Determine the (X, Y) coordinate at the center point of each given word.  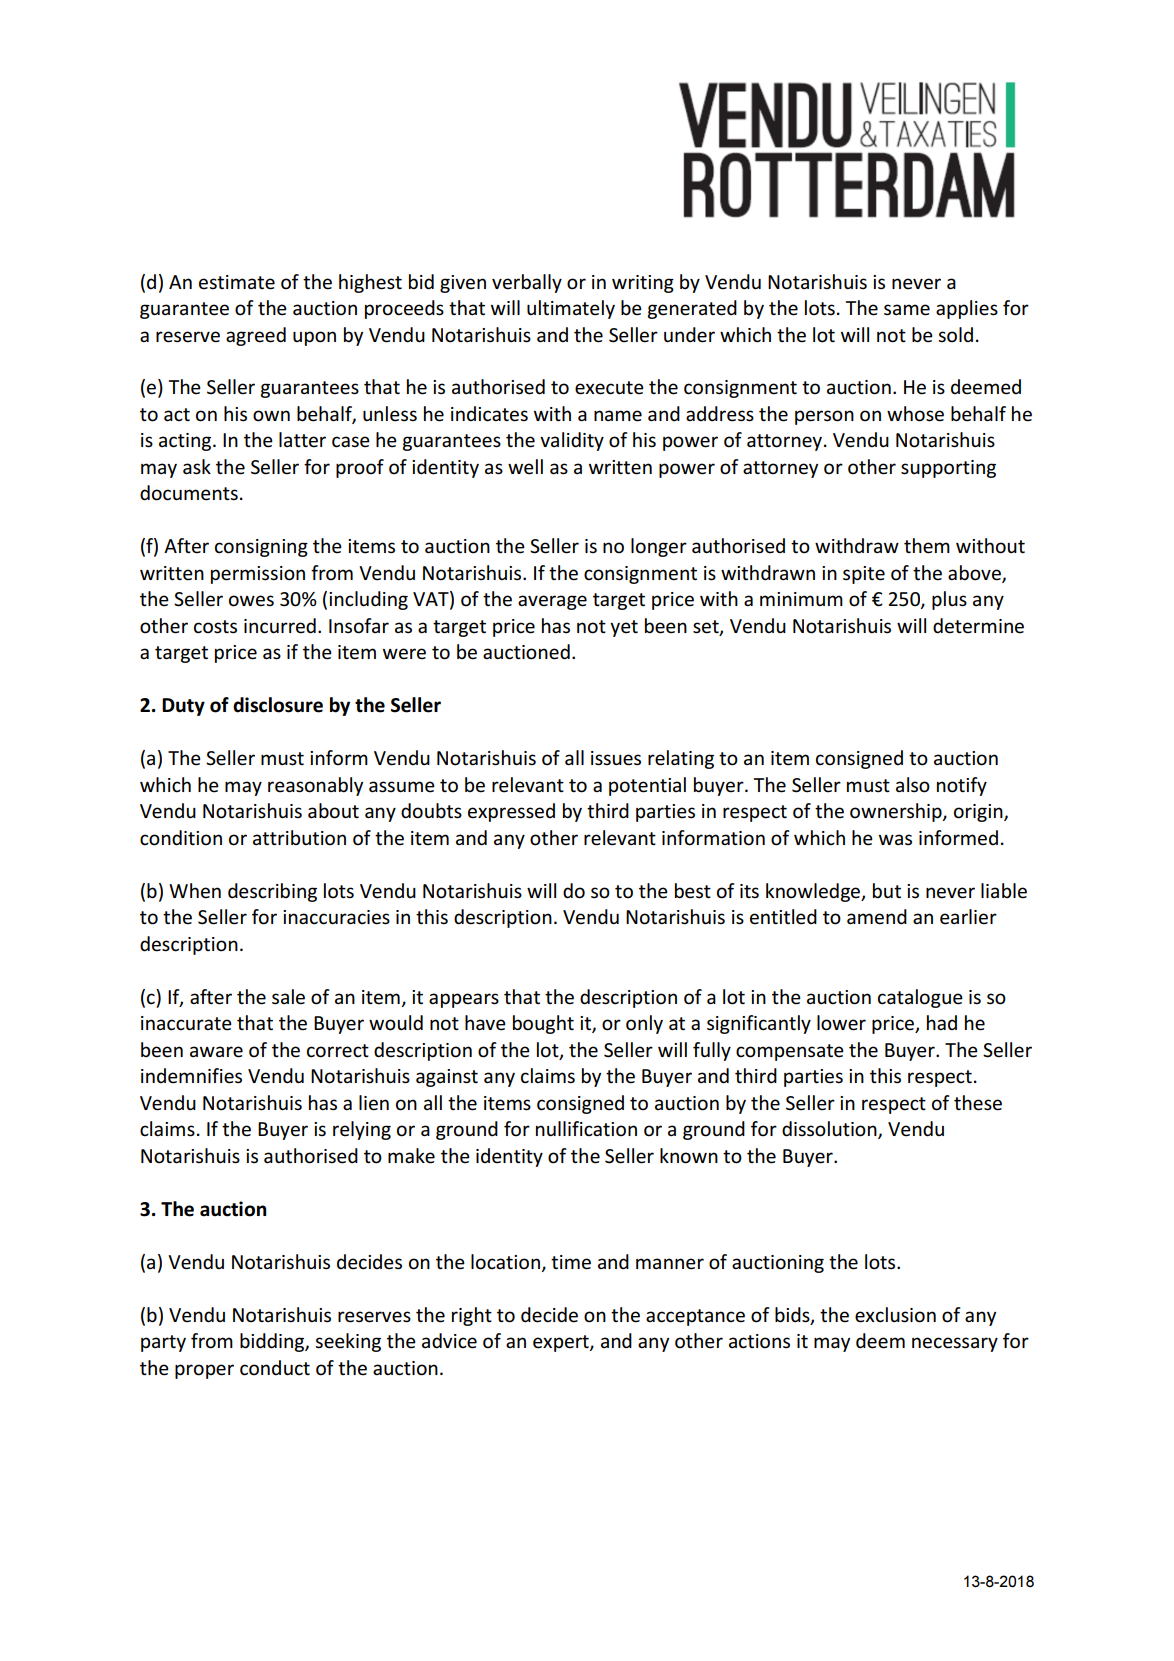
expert (562, 1343)
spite (864, 575)
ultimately (571, 309)
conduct (275, 1368)
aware (216, 1052)
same (907, 310)
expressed (511, 812)
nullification (586, 1129)
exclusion (895, 1315)
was (895, 840)
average (552, 602)
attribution (299, 838)
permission (258, 575)
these (978, 1103)
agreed (256, 336)
